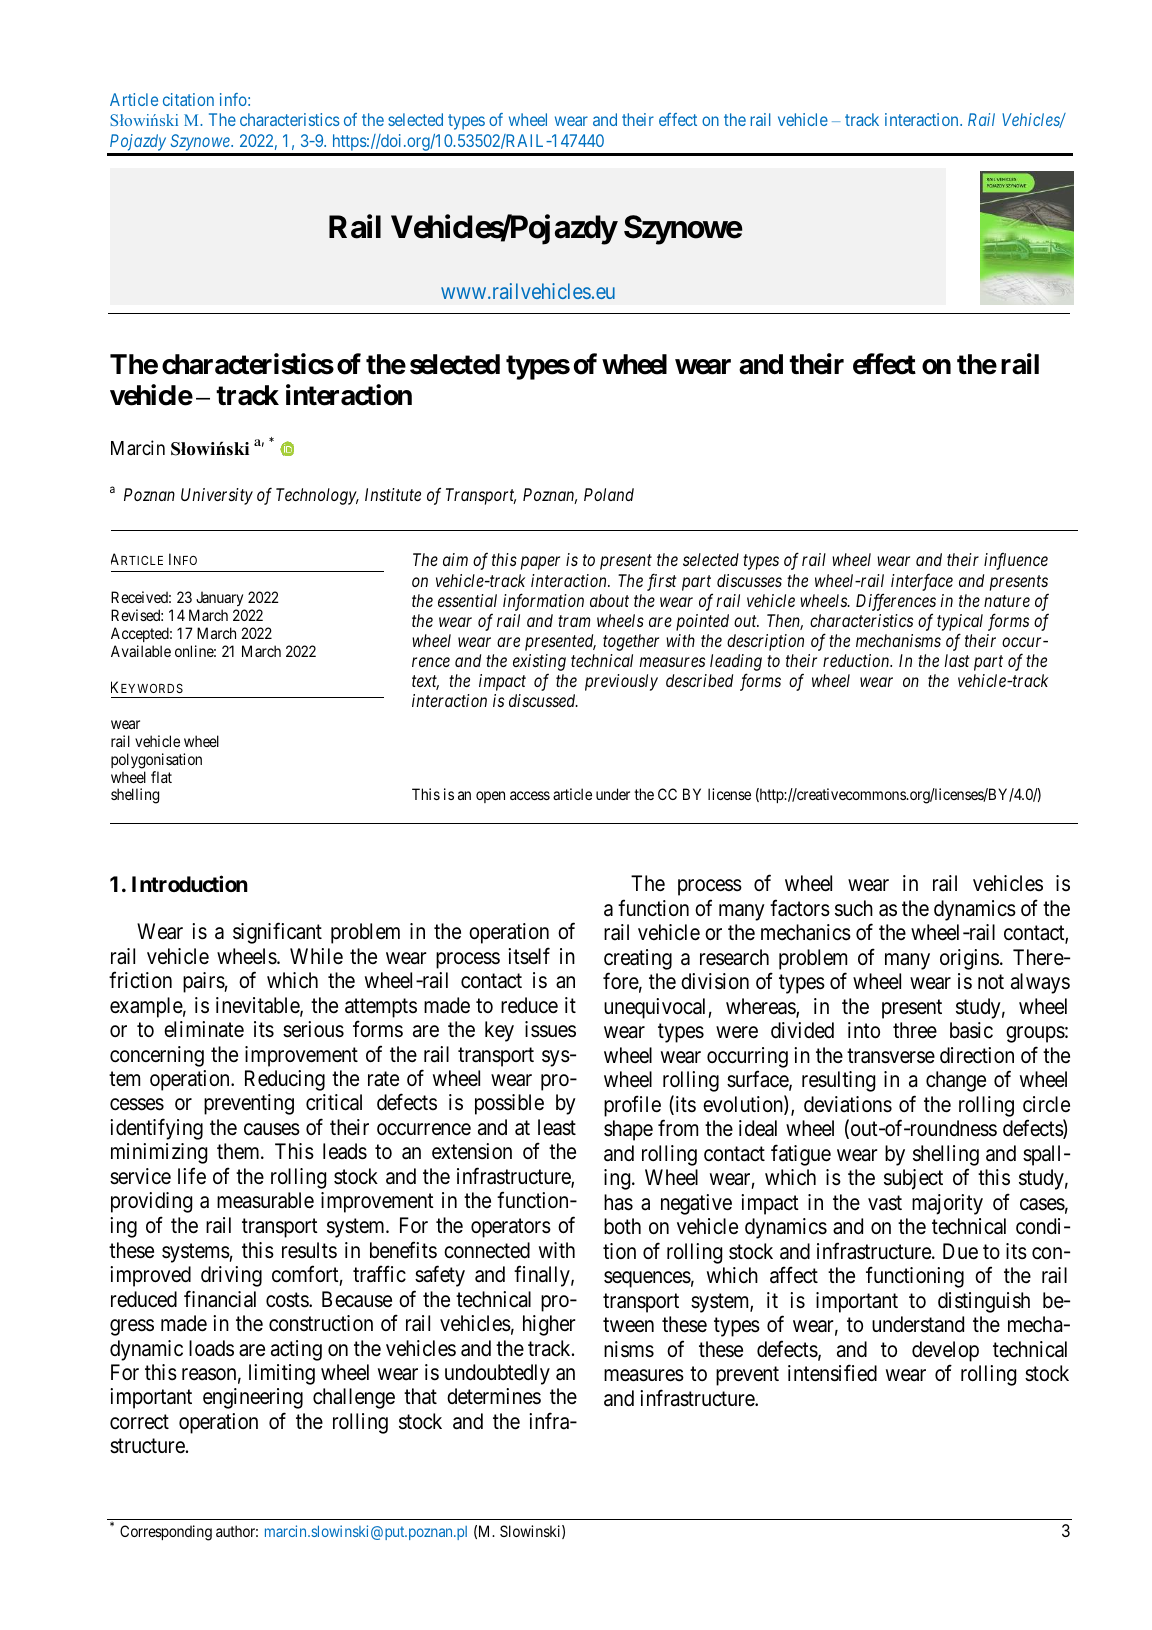 The image size is (1152, 1630). Describe the element at coordinates (204, 1029) in the screenshot. I see `eliminate` at that location.
